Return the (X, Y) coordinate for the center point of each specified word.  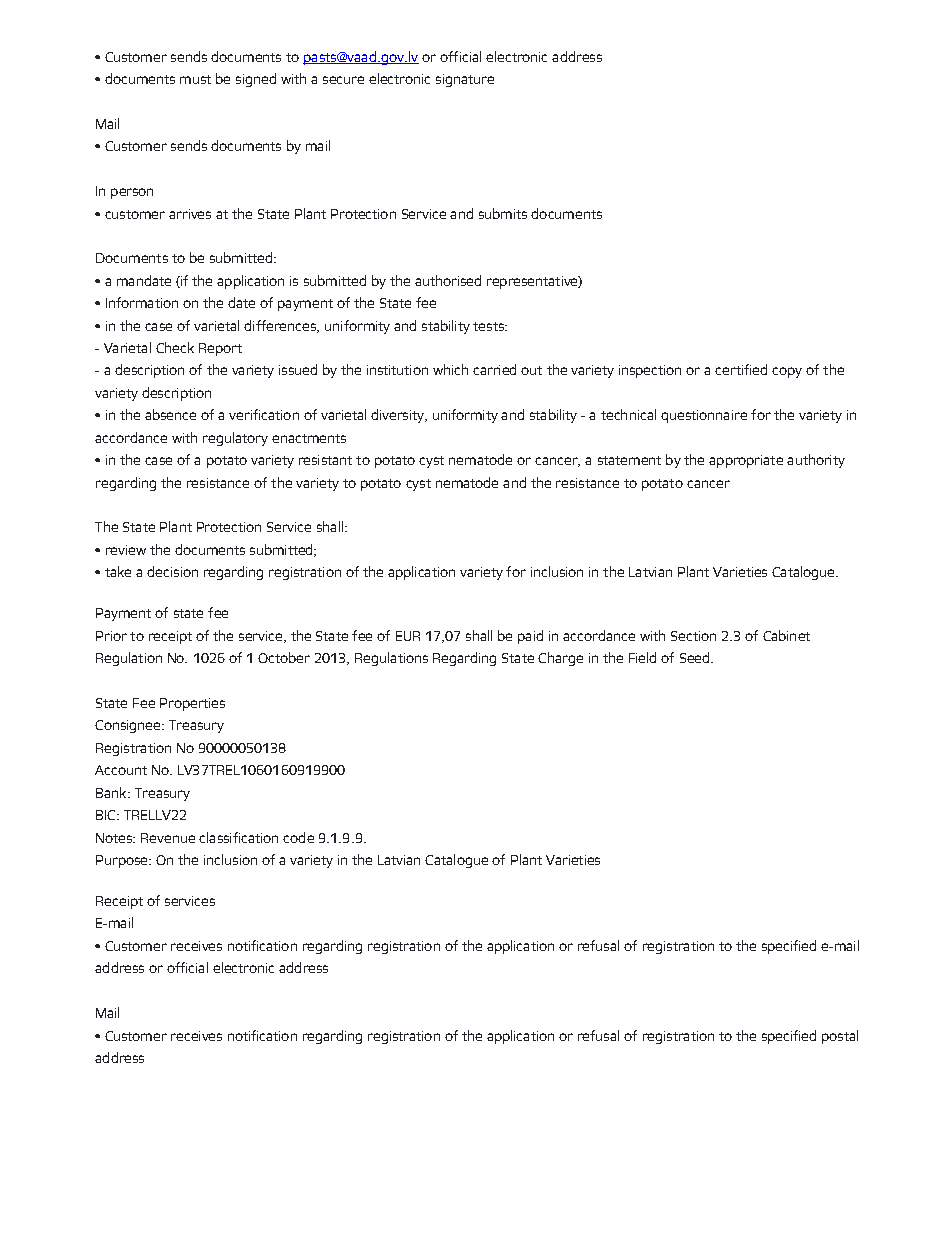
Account (121, 770)
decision (172, 571)
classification (238, 837)
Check (175, 347)
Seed (696, 657)
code (298, 837)
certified (741, 369)
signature (465, 80)
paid (530, 637)
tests (490, 326)
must (195, 79)
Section (693, 636)
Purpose (123, 861)
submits (503, 213)
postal (840, 1037)
